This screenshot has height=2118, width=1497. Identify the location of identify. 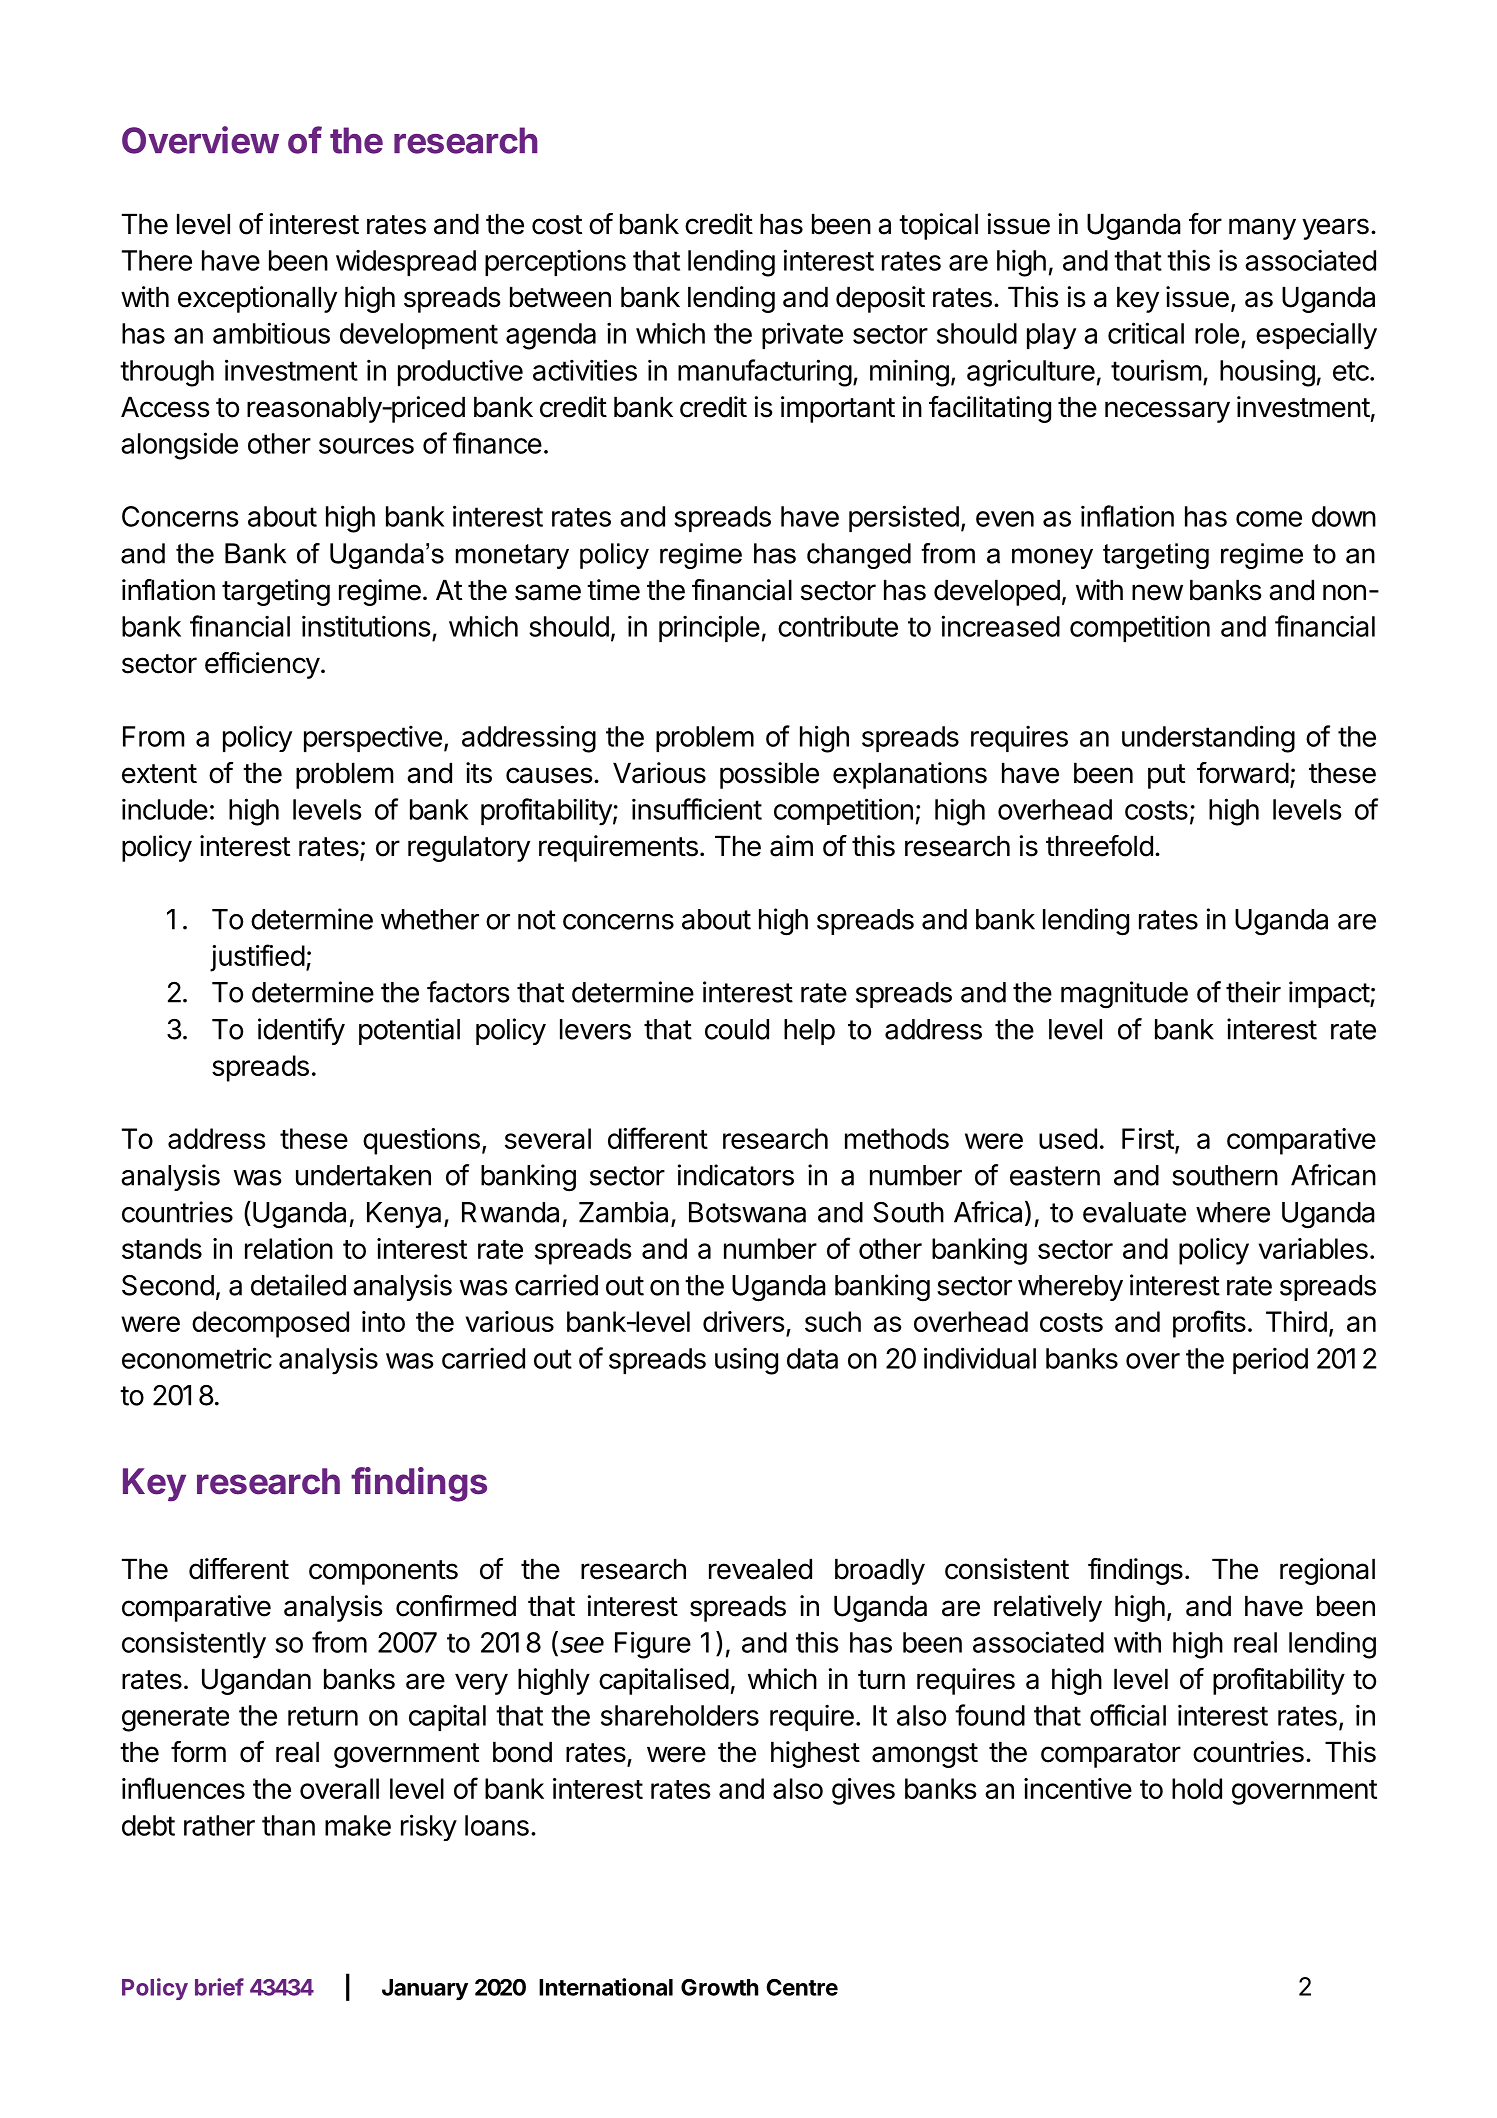
(301, 1031).
